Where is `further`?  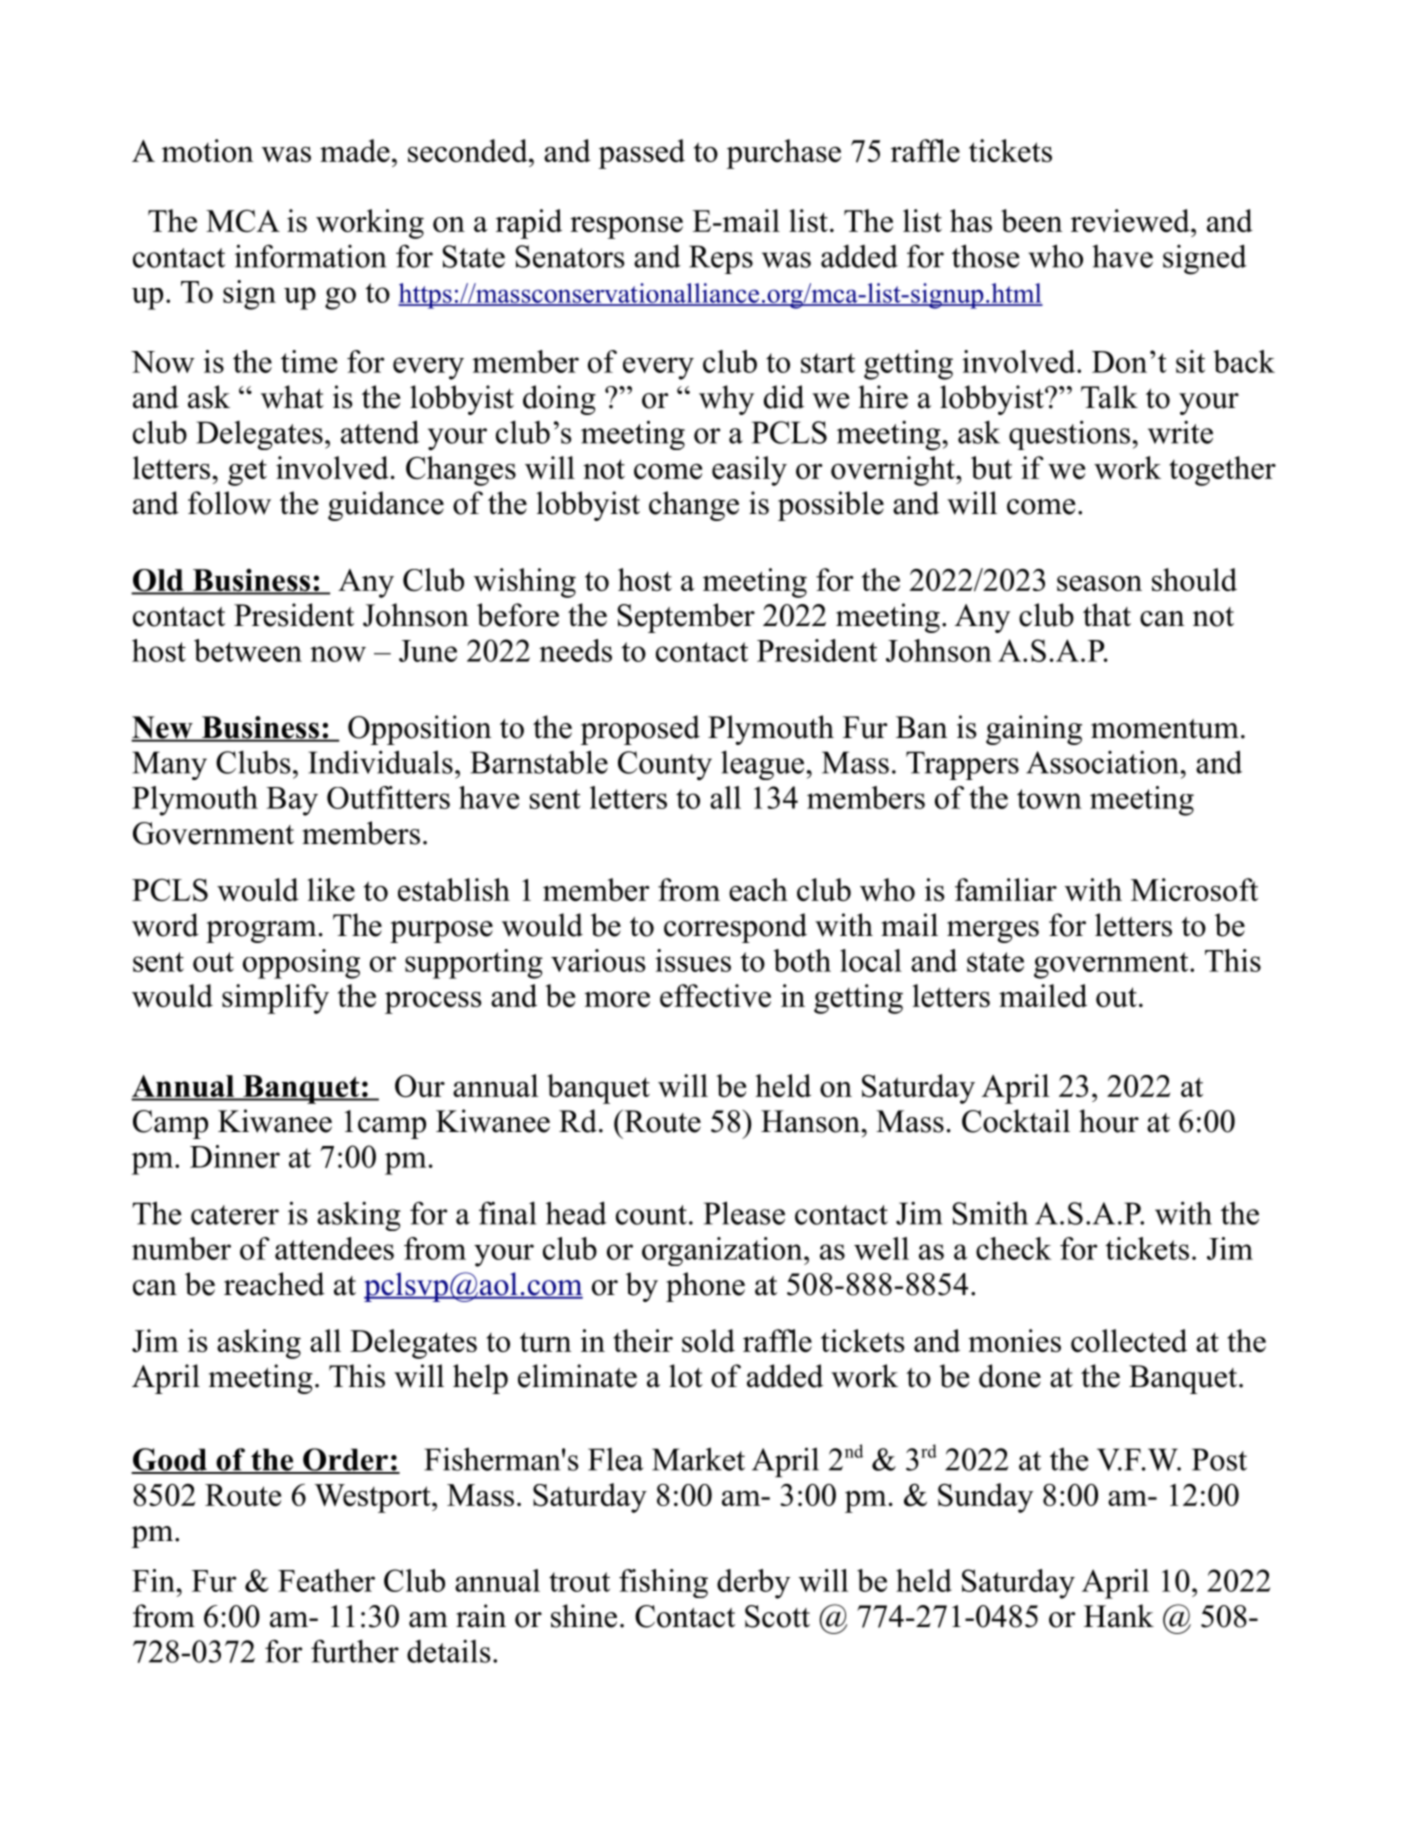 further is located at coordinates (355, 1651).
